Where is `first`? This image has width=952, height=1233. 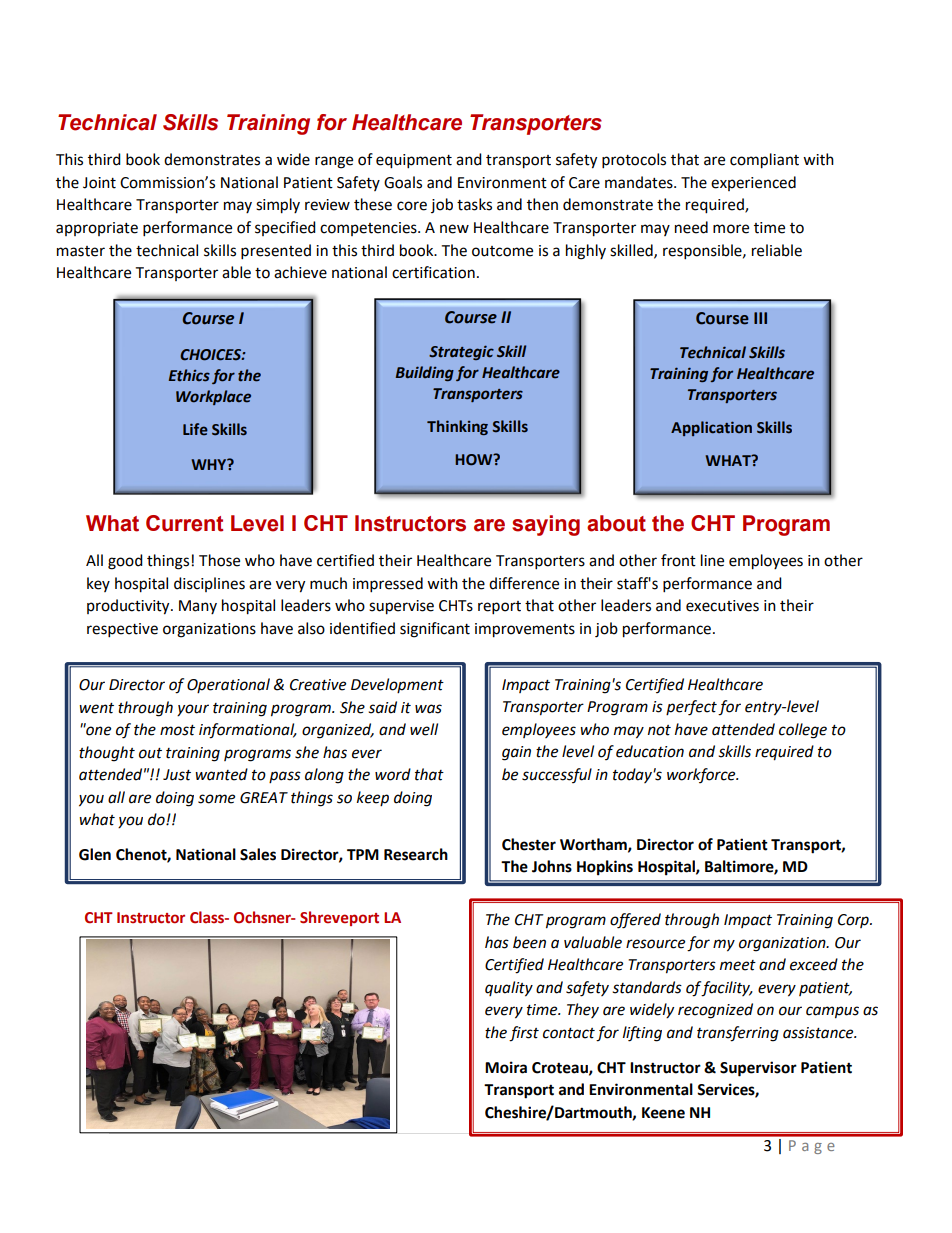
first is located at coordinates (524, 1034).
